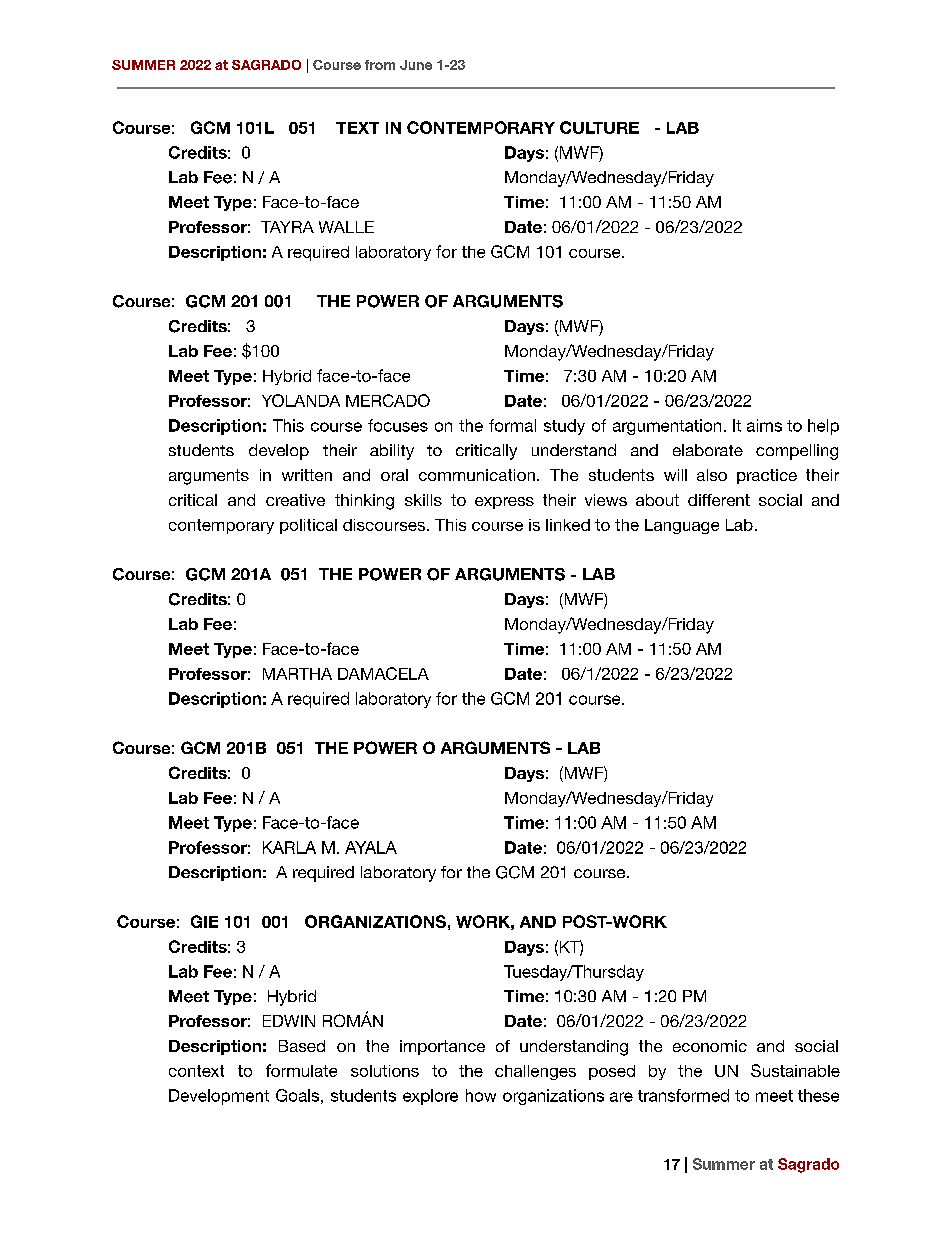 Image resolution: width=952 pixels, height=1233 pixels. I want to click on linked, so click(568, 525).
